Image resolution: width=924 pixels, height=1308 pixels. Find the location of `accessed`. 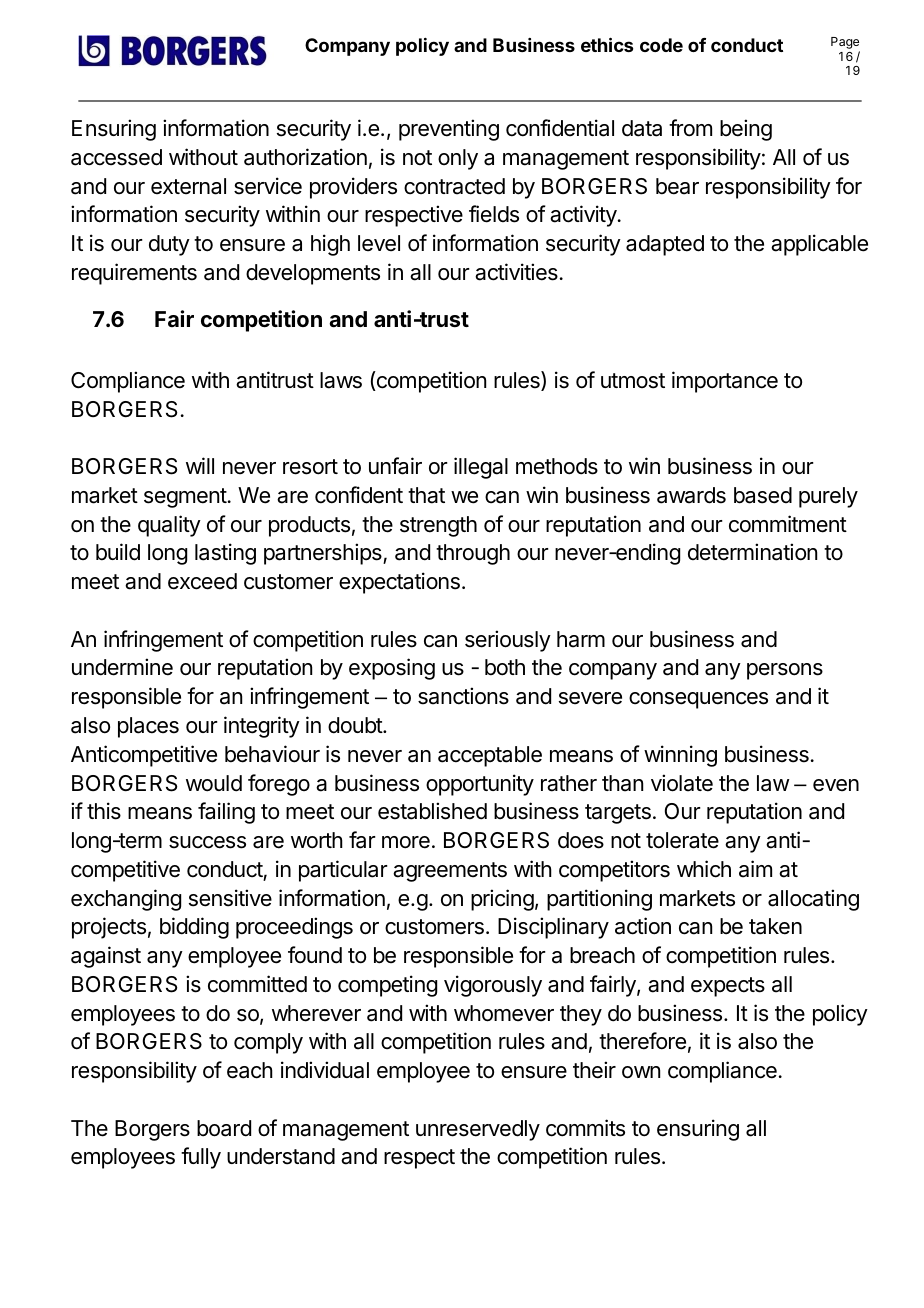

accessed is located at coordinates (116, 157).
